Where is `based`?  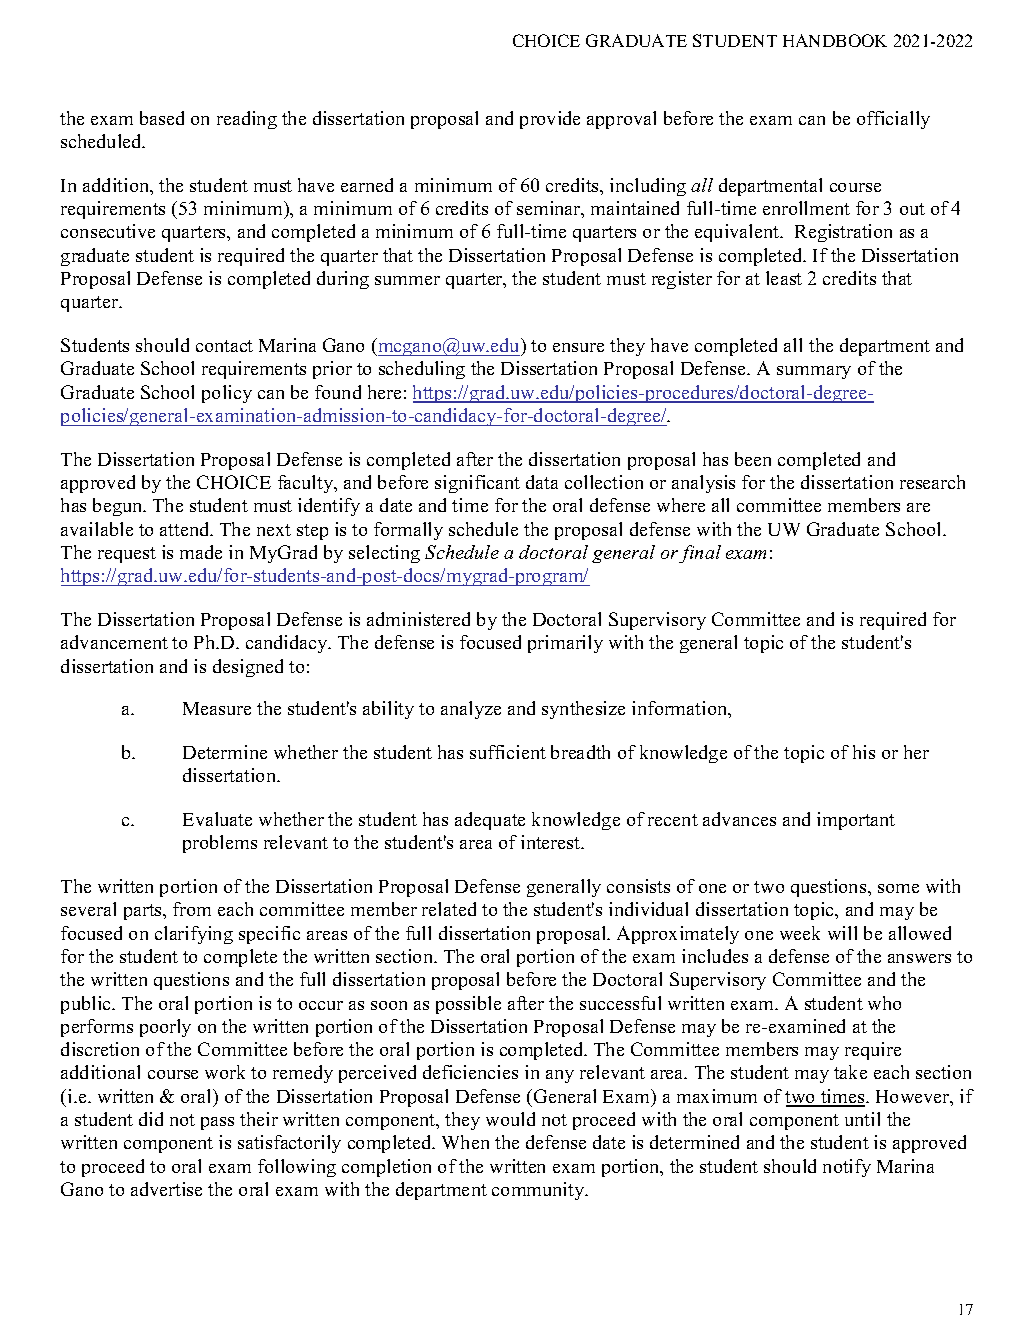 based is located at coordinates (162, 118).
